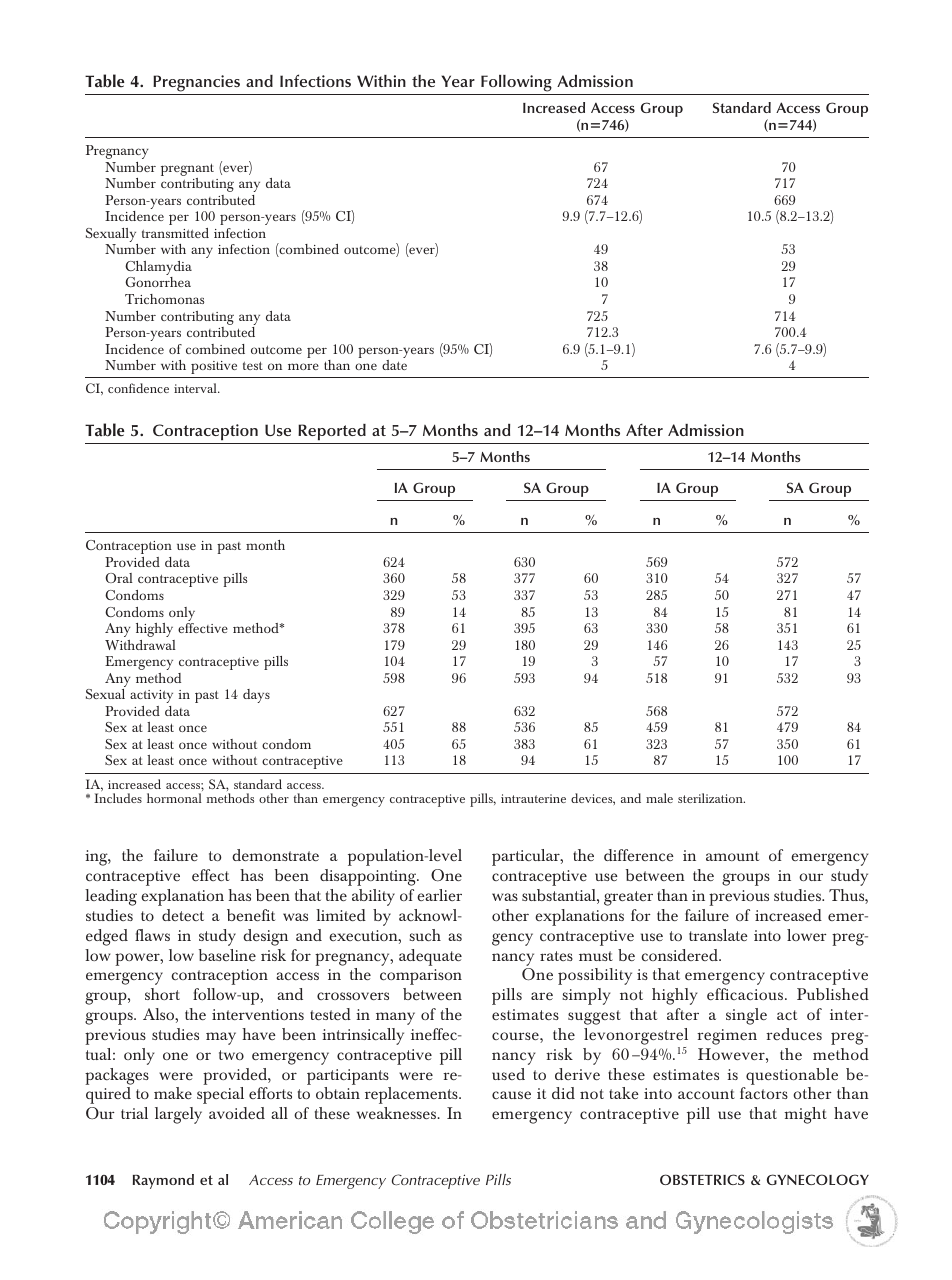 Image resolution: width=952 pixels, height=1280 pixels. Describe the element at coordinates (158, 269) in the document. I see `Chlamydia` at that location.
